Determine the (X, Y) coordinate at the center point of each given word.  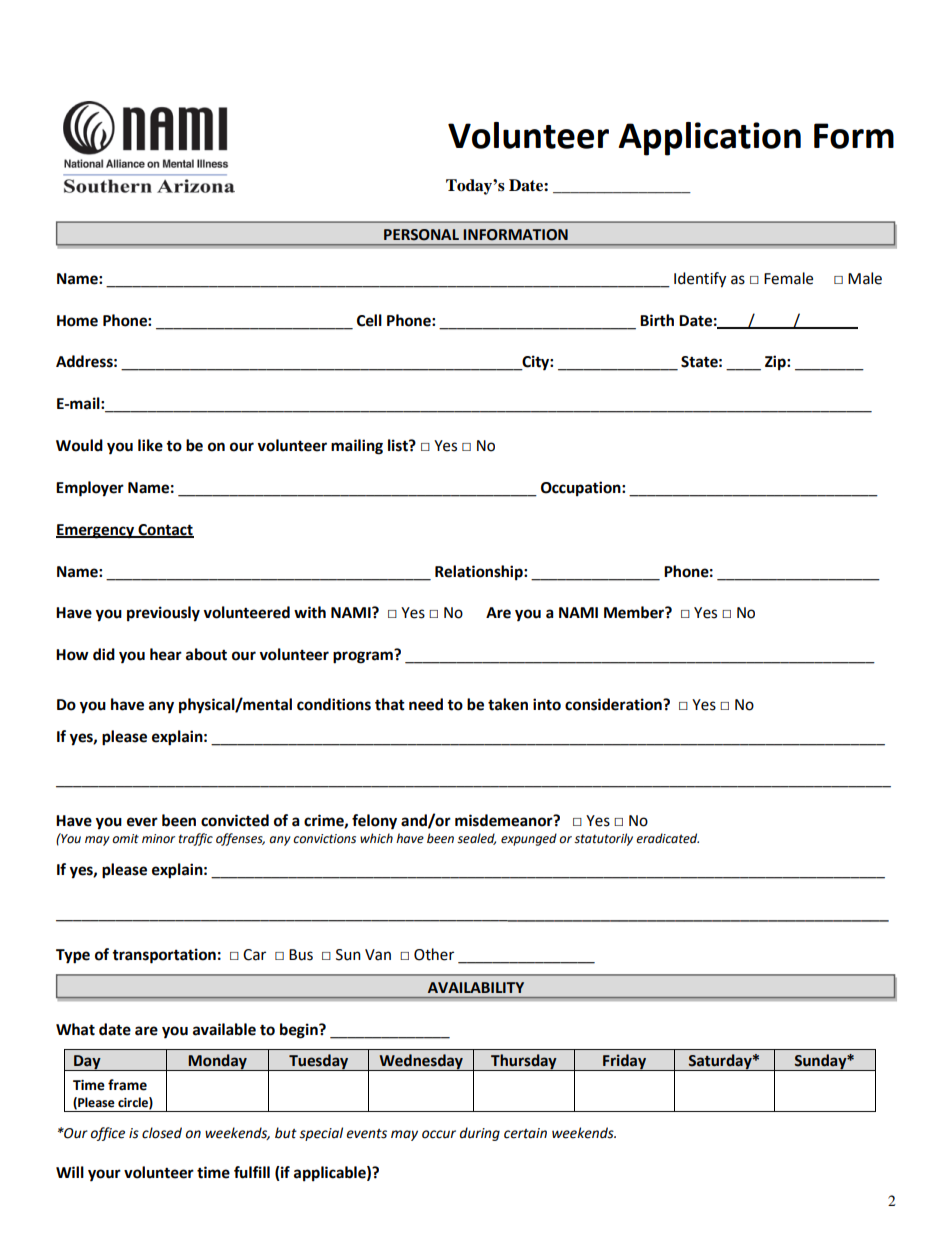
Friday (624, 1062)
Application (710, 139)
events (366, 1134)
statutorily (603, 839)
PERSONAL (421, 235)
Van (378, 955)
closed (162, 1133)
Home (77, 321)
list (399, 445)
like (150, 445)
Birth (657, 320)
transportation (164, 956)
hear (166, 654)
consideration (614, 704)
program (364, 656)
